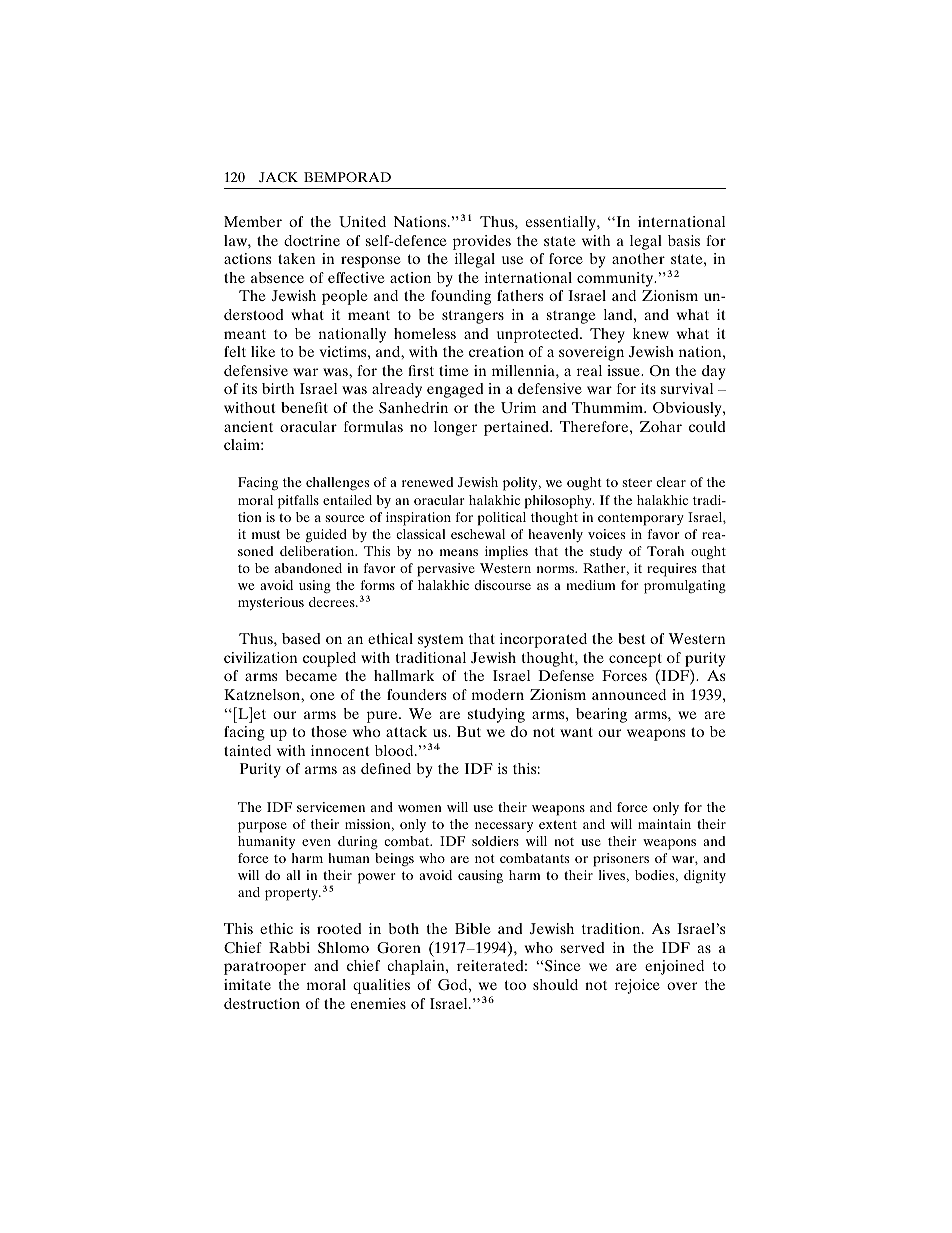 The image size is (952, 1233). I want to click on discourse, so click(503, 585).
